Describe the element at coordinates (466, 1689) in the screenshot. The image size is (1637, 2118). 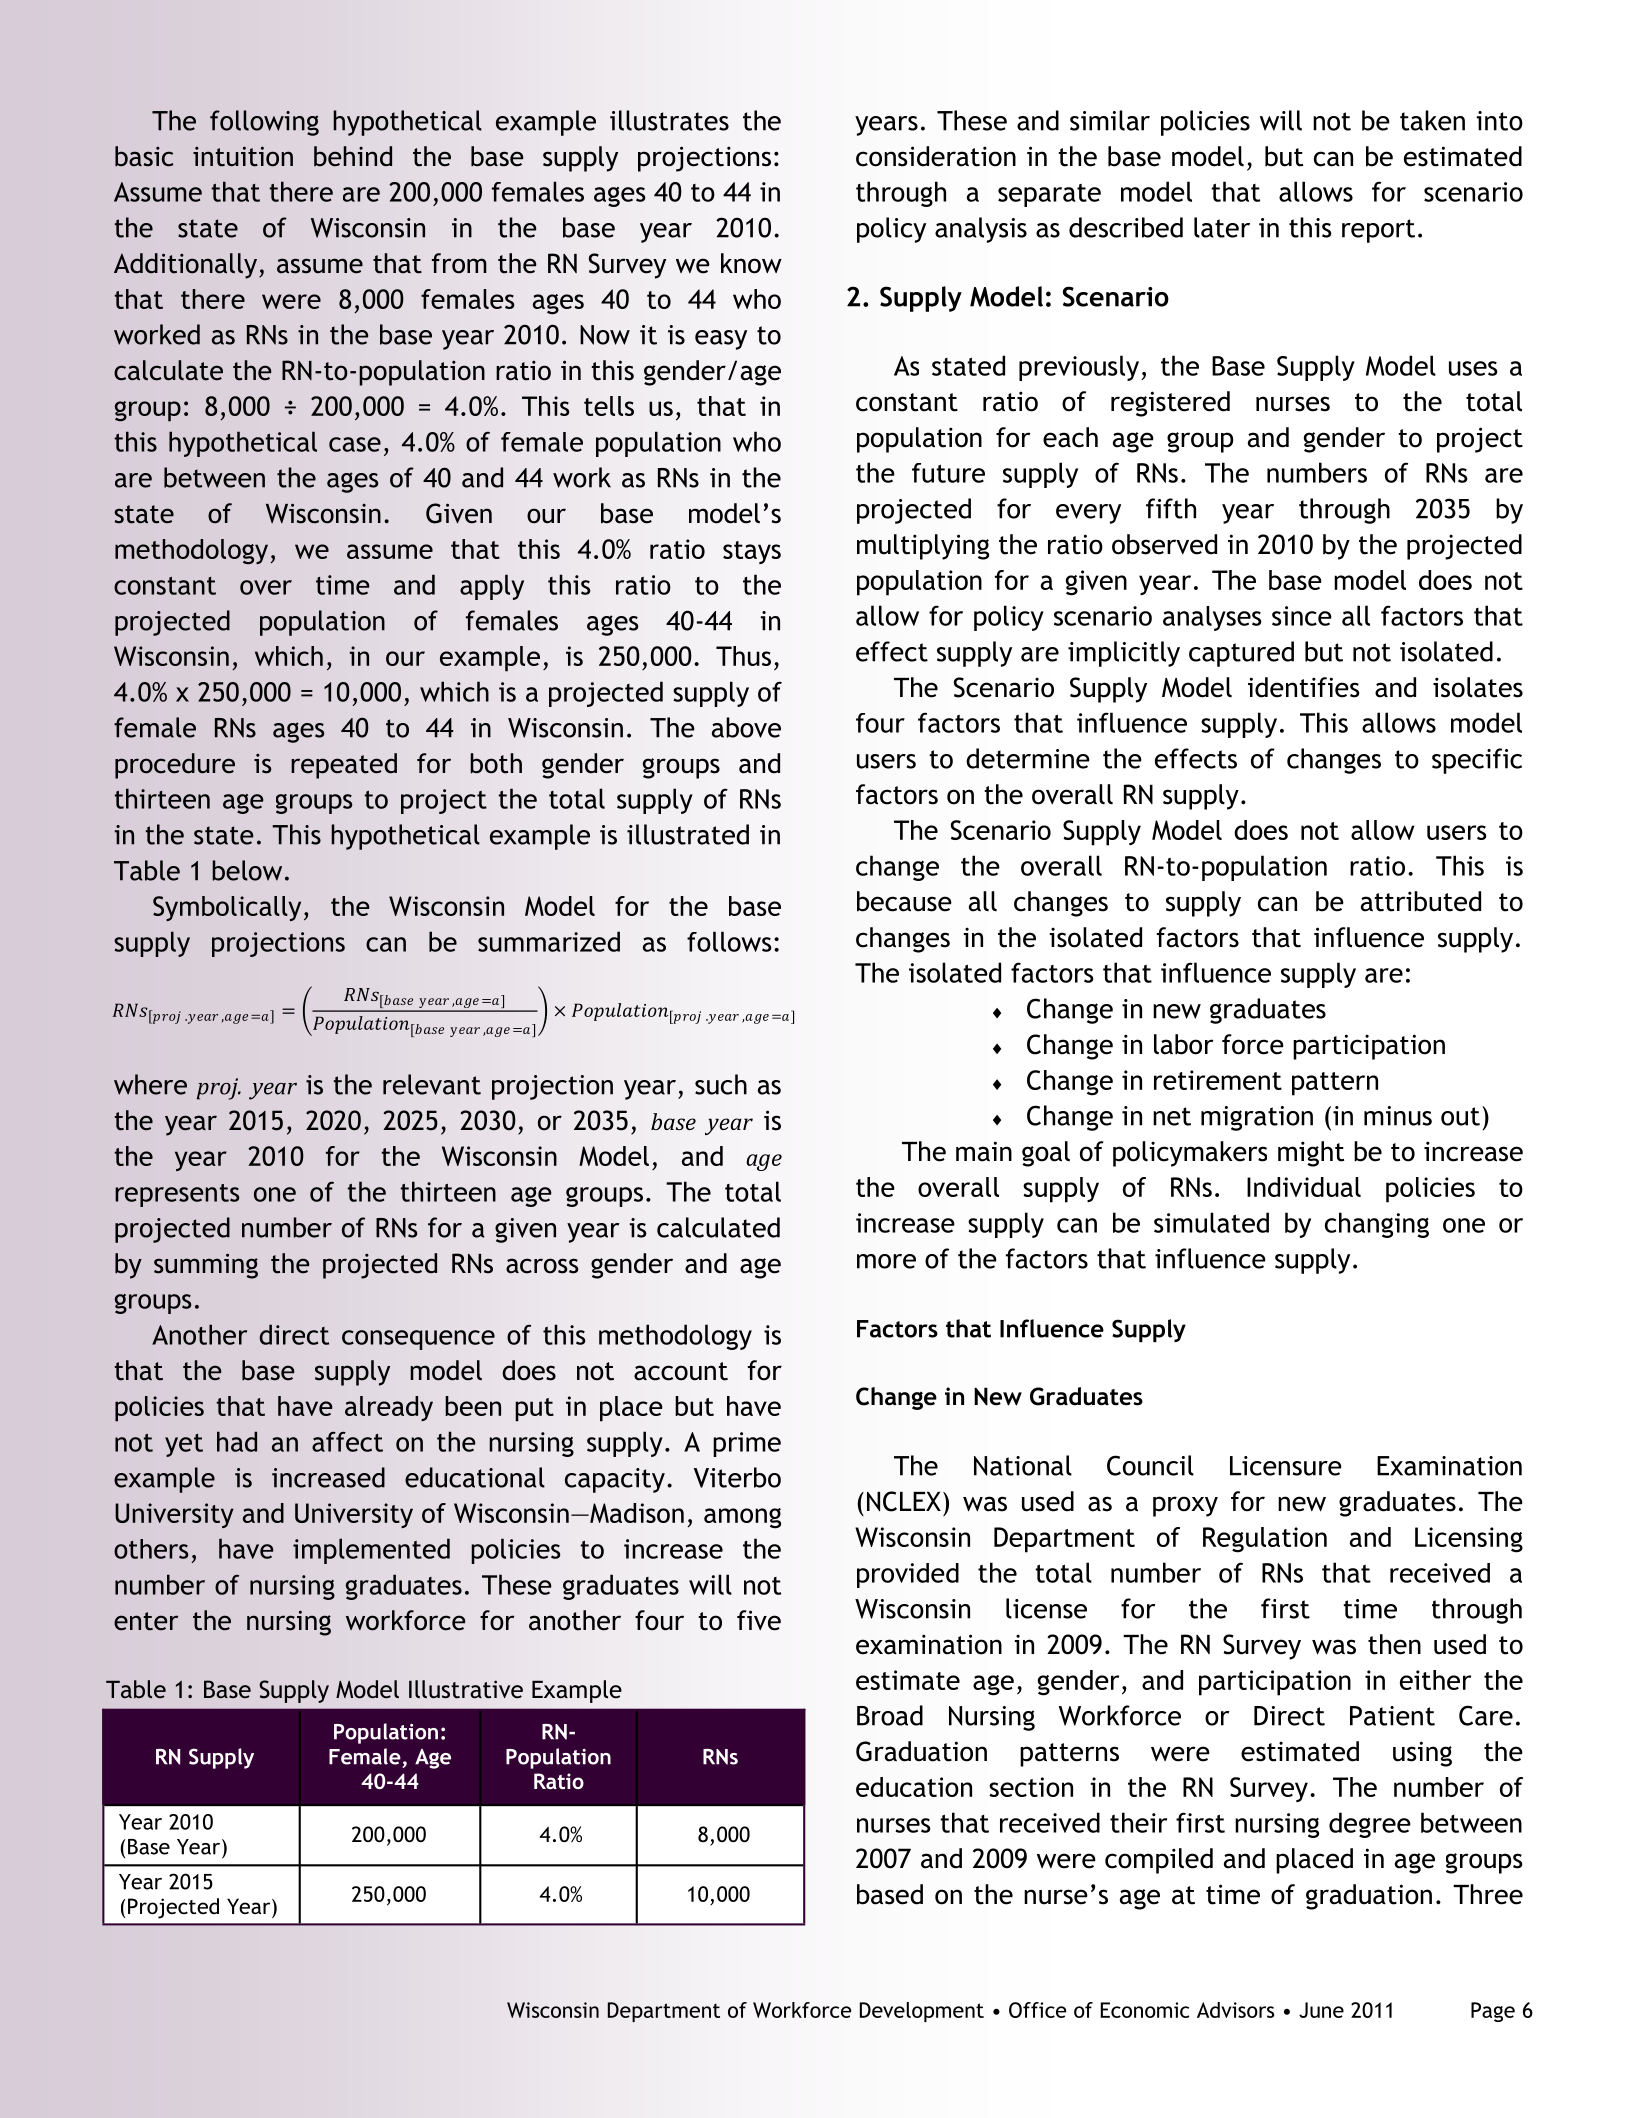
I see `Illustrative` at that location.
